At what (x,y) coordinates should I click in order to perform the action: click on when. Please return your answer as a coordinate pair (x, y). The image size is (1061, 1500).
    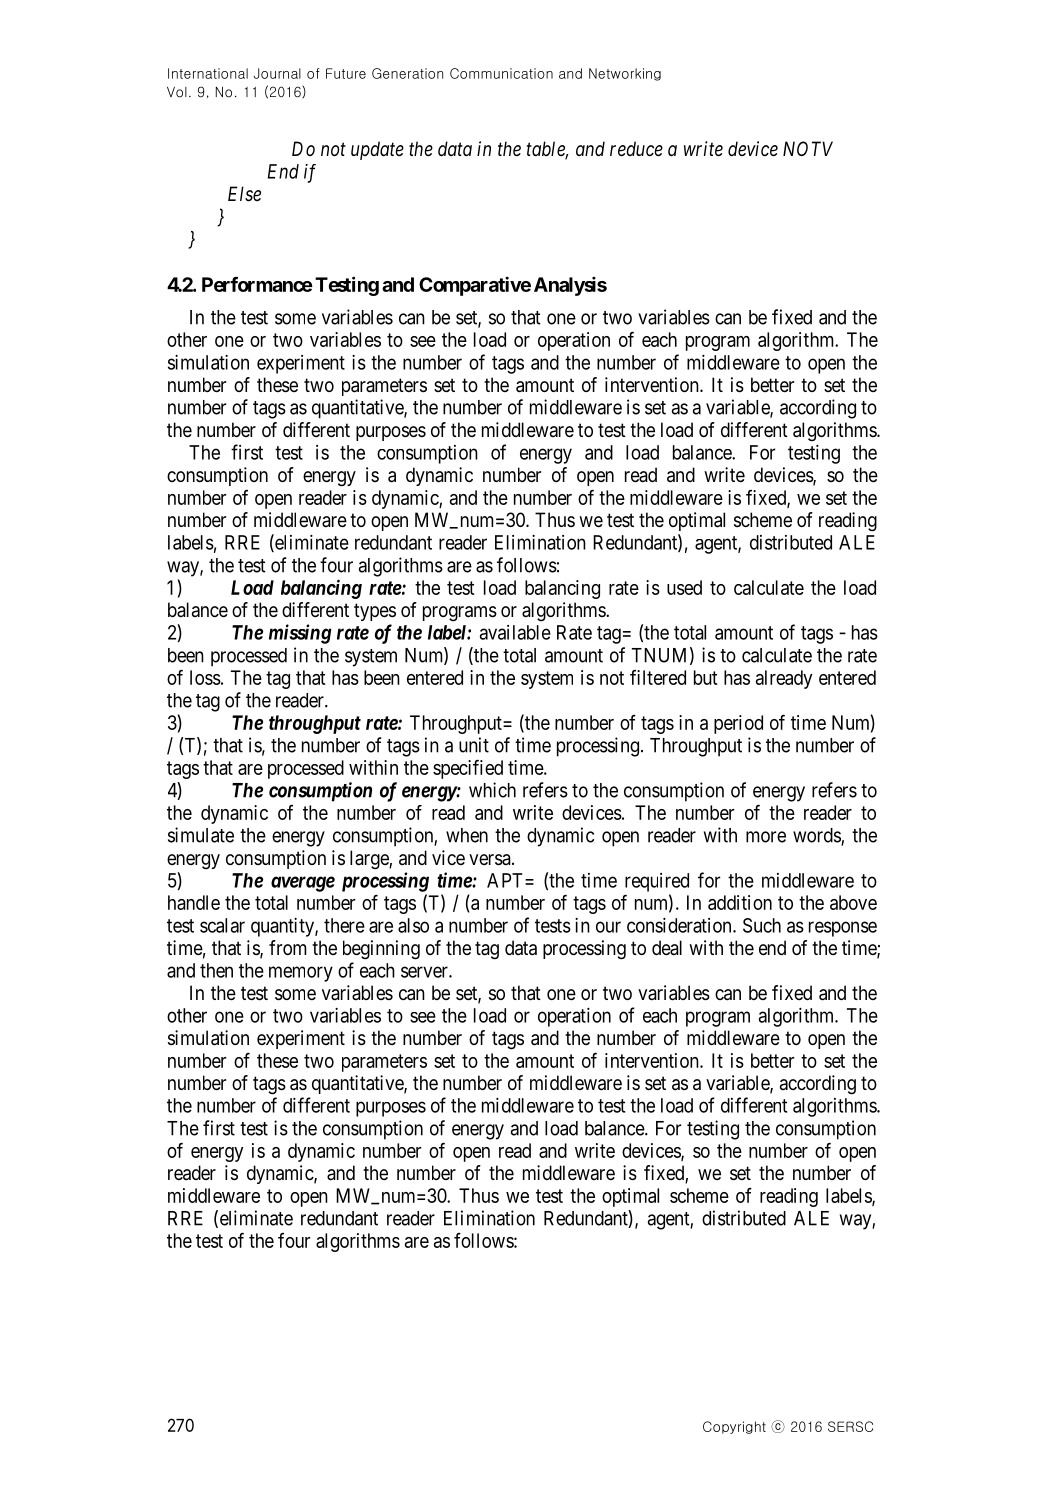
    Looking at the image, I should click on (467, 835).
